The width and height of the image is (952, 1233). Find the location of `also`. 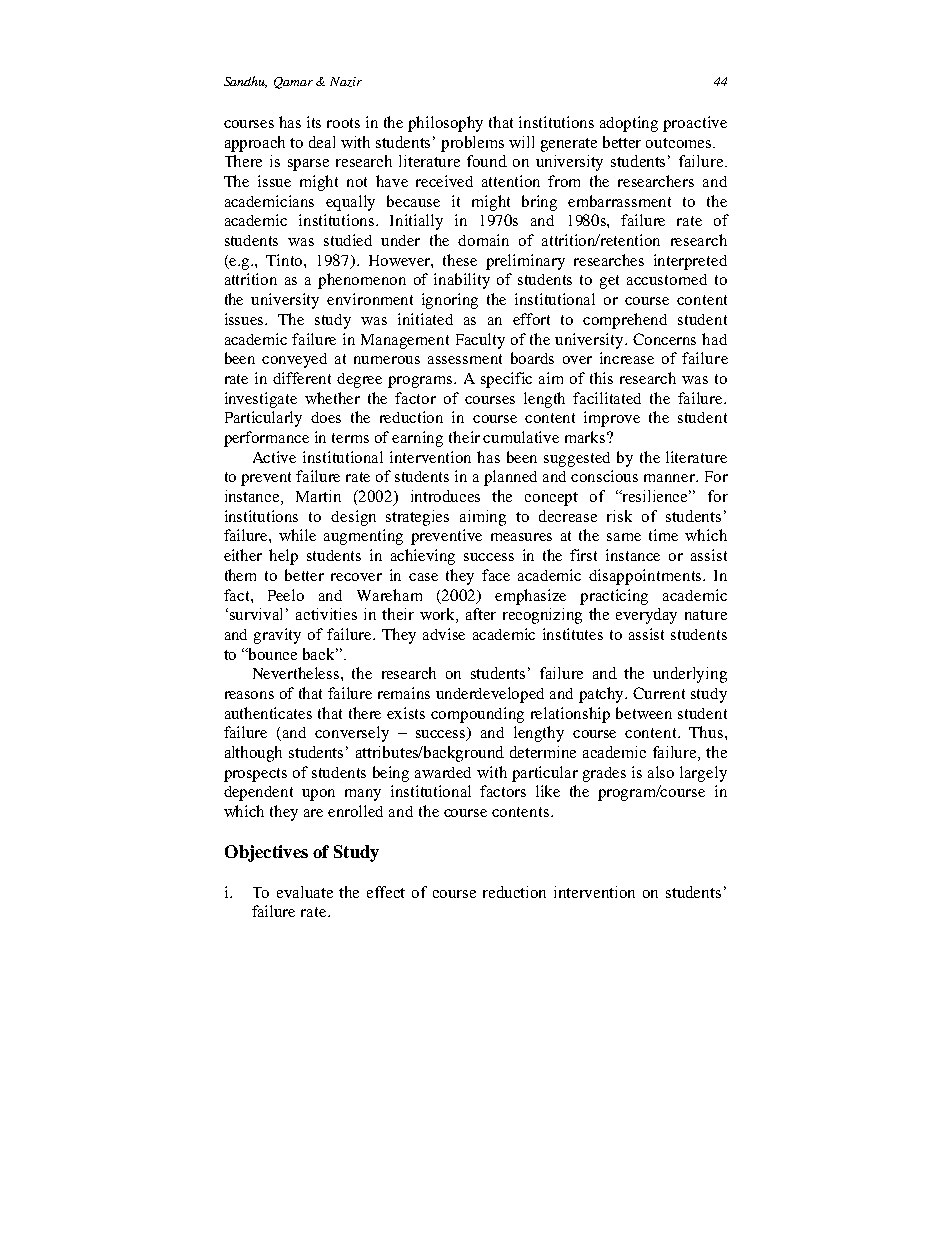

also is located at coordinates (661, 772).
